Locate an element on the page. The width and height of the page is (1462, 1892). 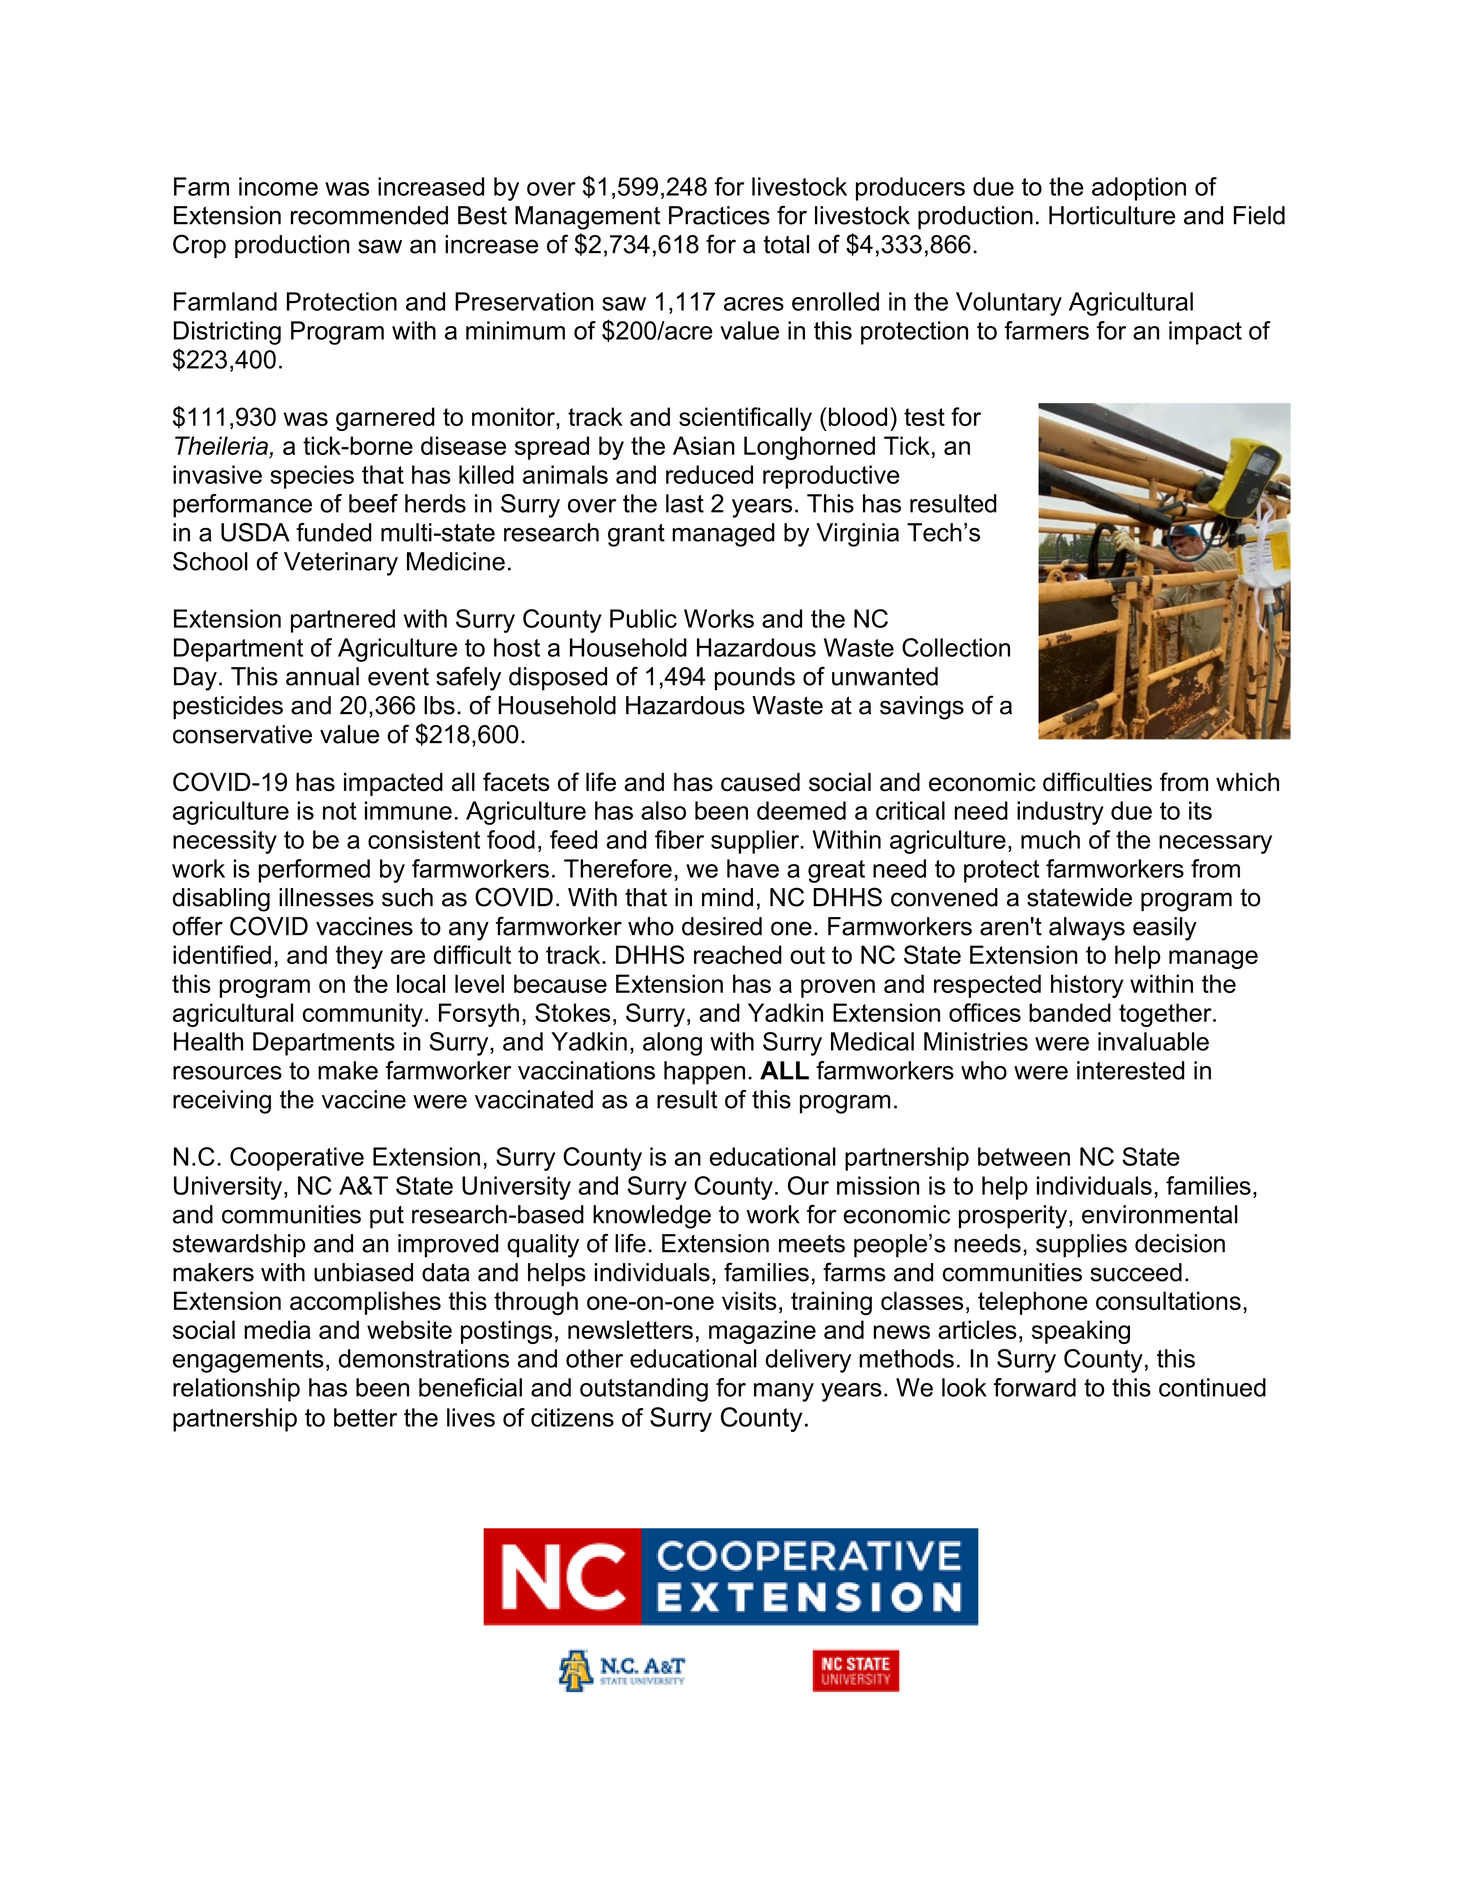
Practices is located at coordinates (719, 215).
